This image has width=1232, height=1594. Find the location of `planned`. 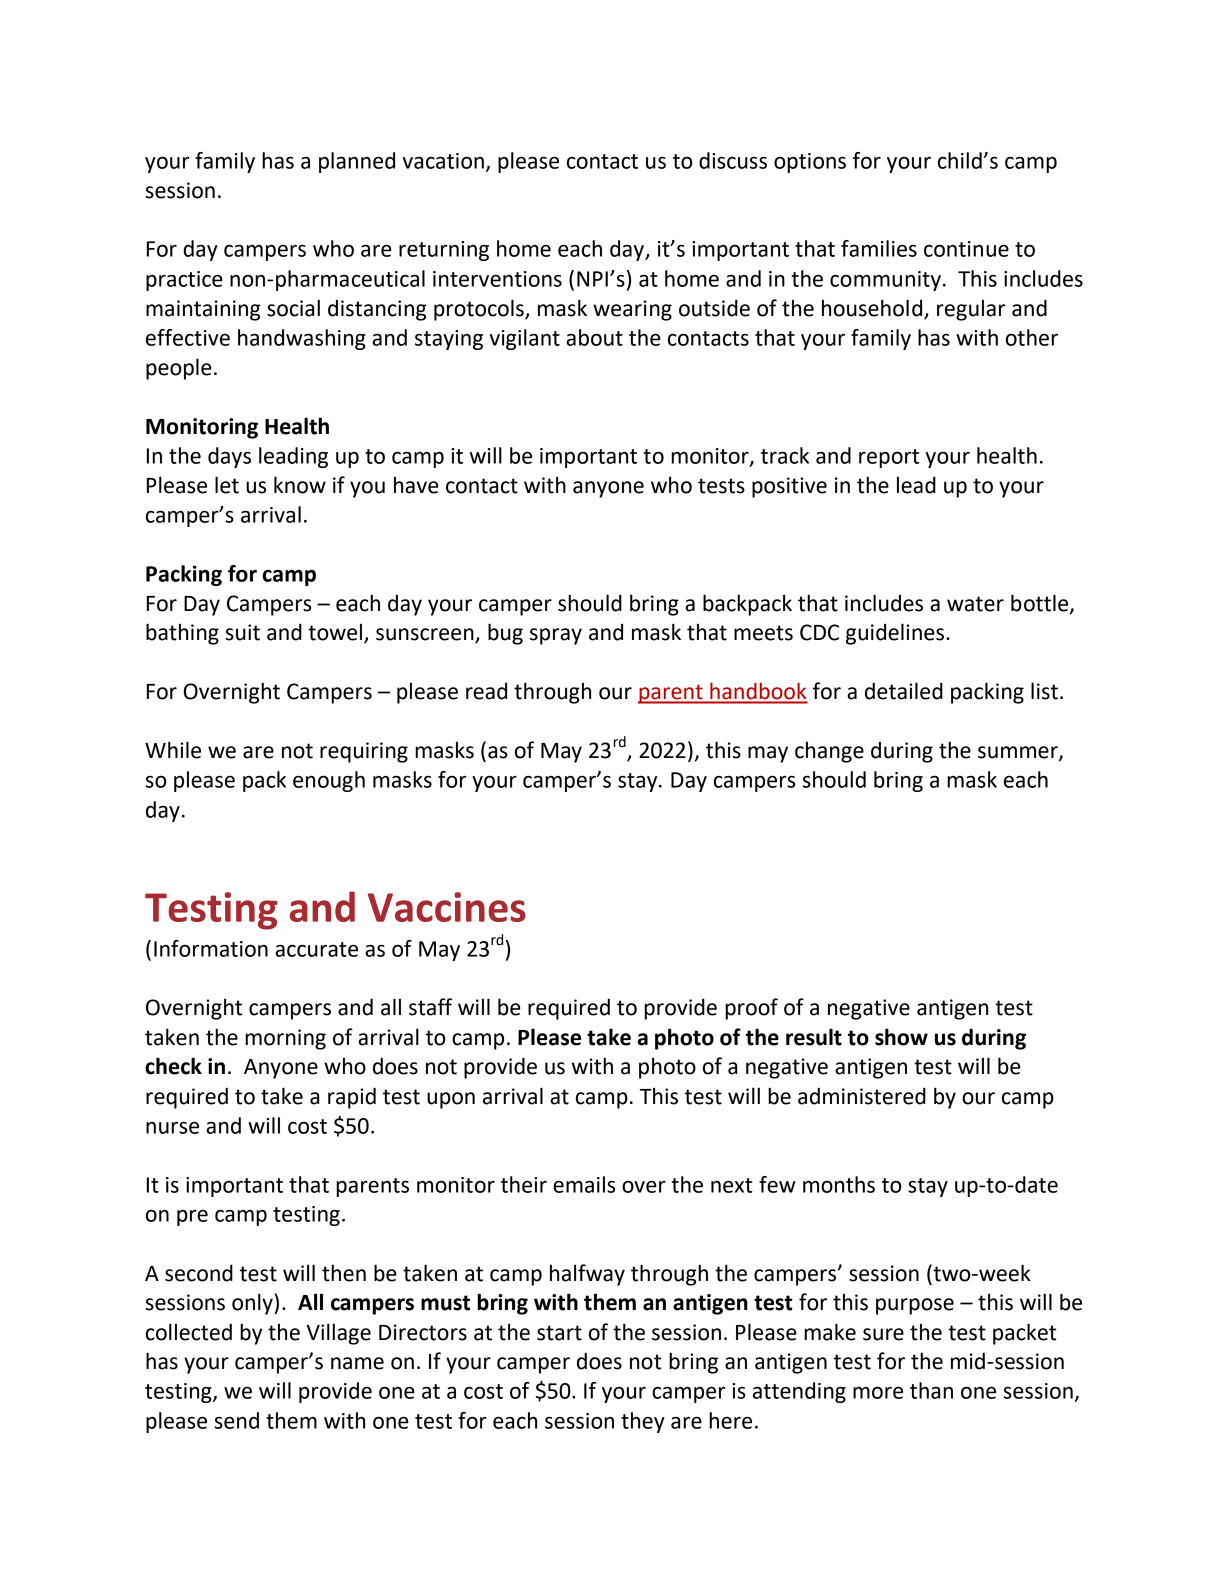

planned is located at coordinates (357, 162).
